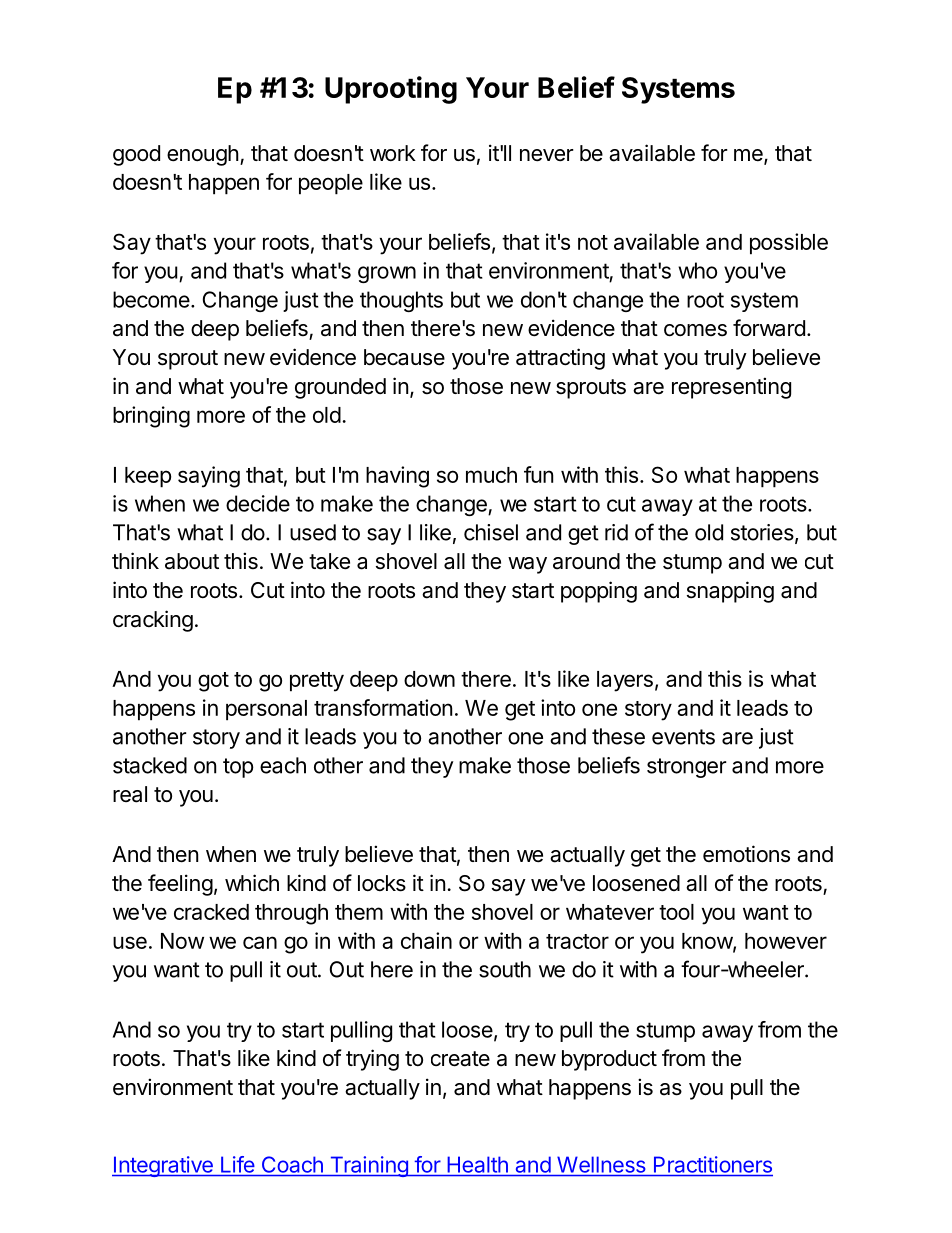 Image resolution: width=952 pixels, height=1233 pixels. I want to click on enough, so click(203, 155).
